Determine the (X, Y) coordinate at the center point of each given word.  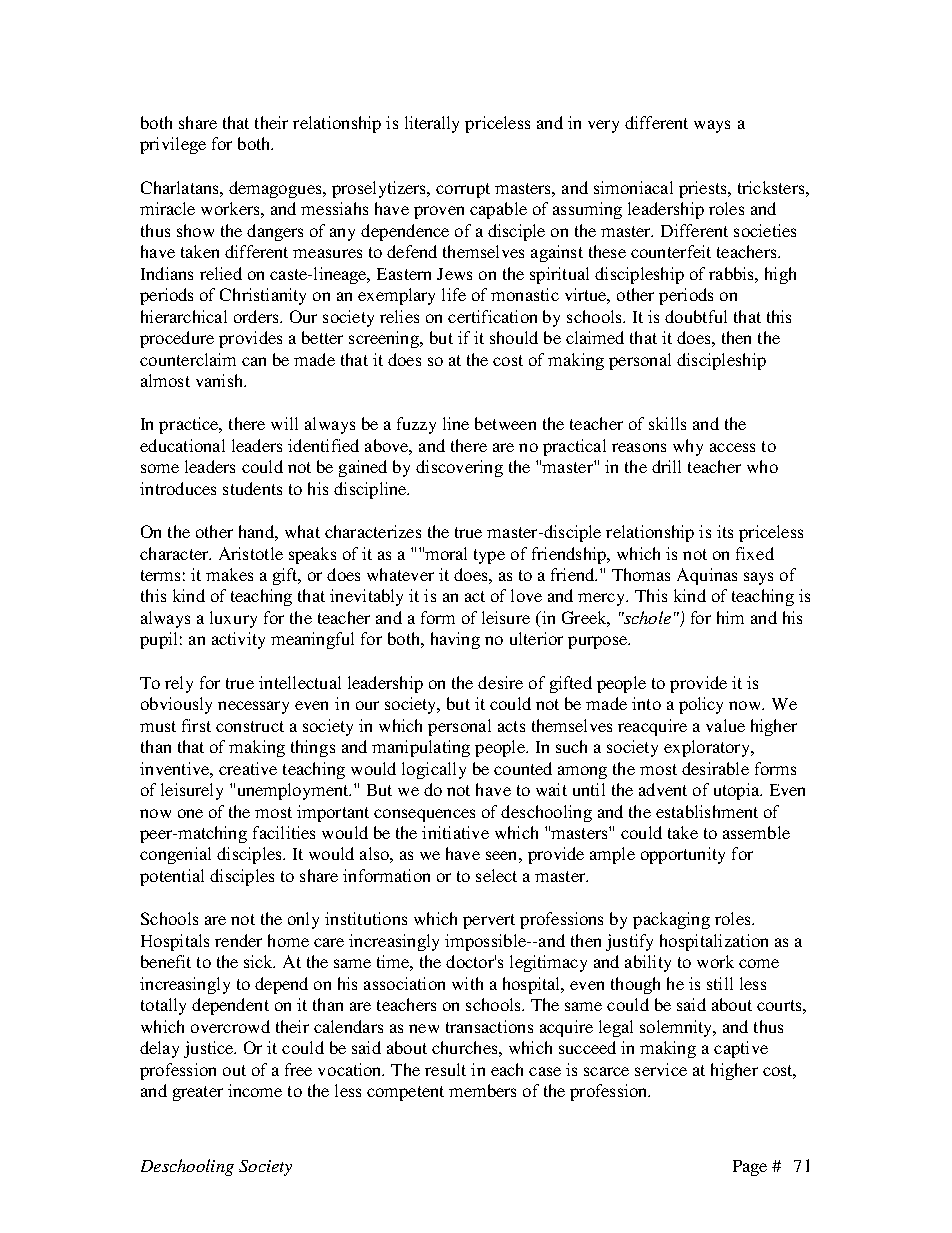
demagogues (276, 189)
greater (198, 1093)
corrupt (463, 190)
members (482, 1090)
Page (750, 1168)
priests (704, 189)
